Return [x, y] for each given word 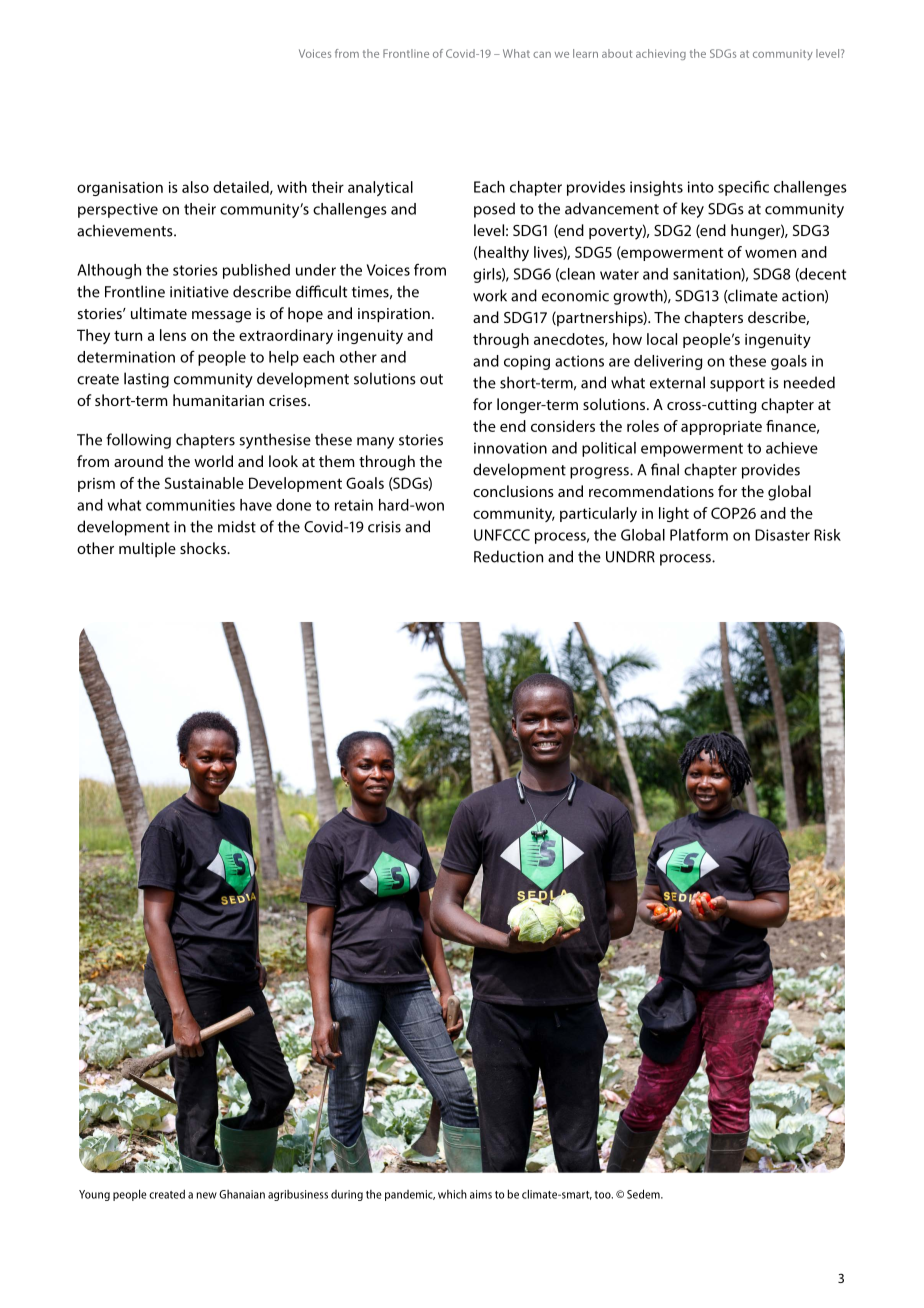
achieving [661, 54]
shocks [204, 548]
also [195, 187]
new [207, 1195]
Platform [699, 535]
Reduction [508, 556]
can [542, 55]
